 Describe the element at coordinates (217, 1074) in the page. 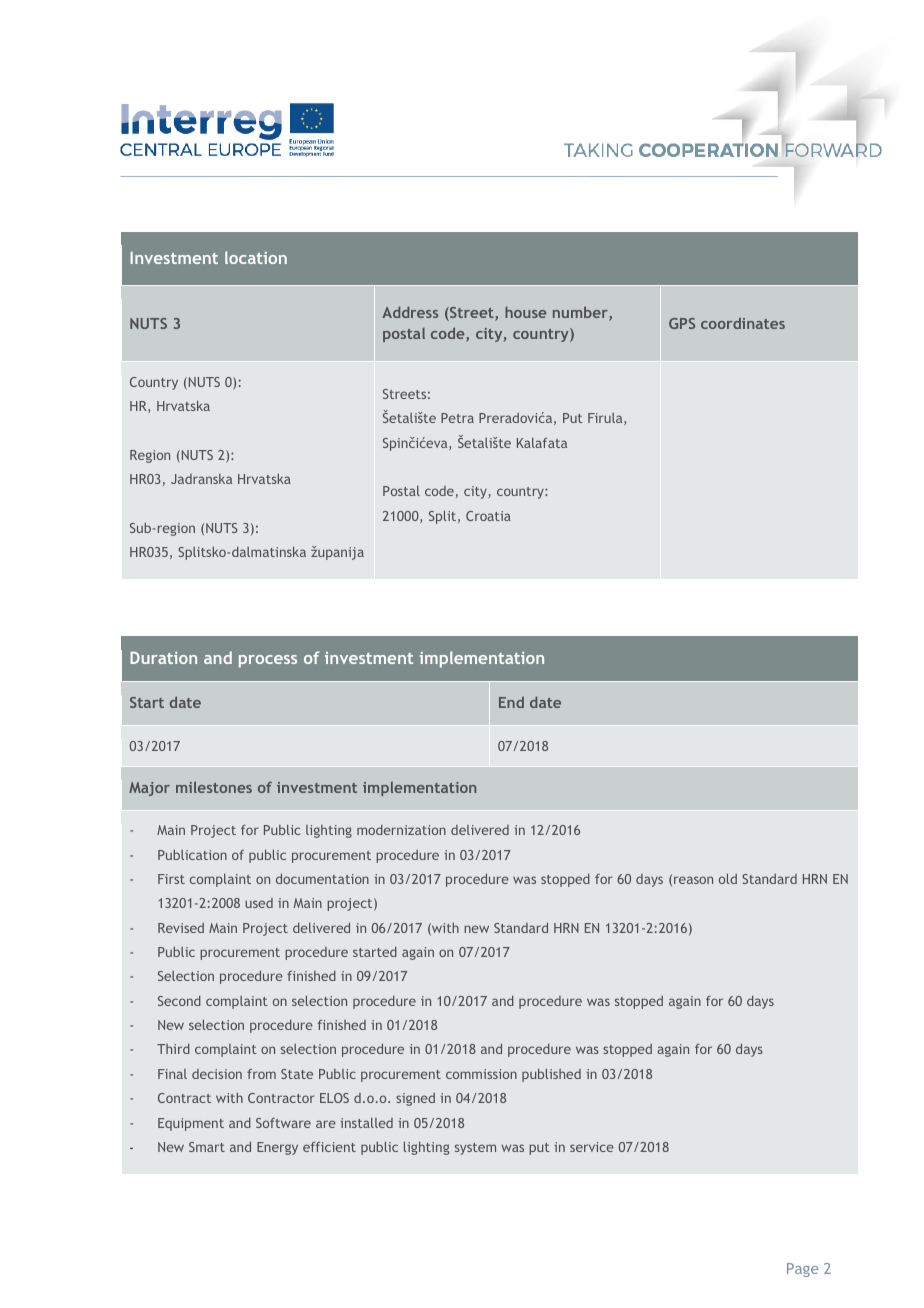

I see `decision` at that location.
